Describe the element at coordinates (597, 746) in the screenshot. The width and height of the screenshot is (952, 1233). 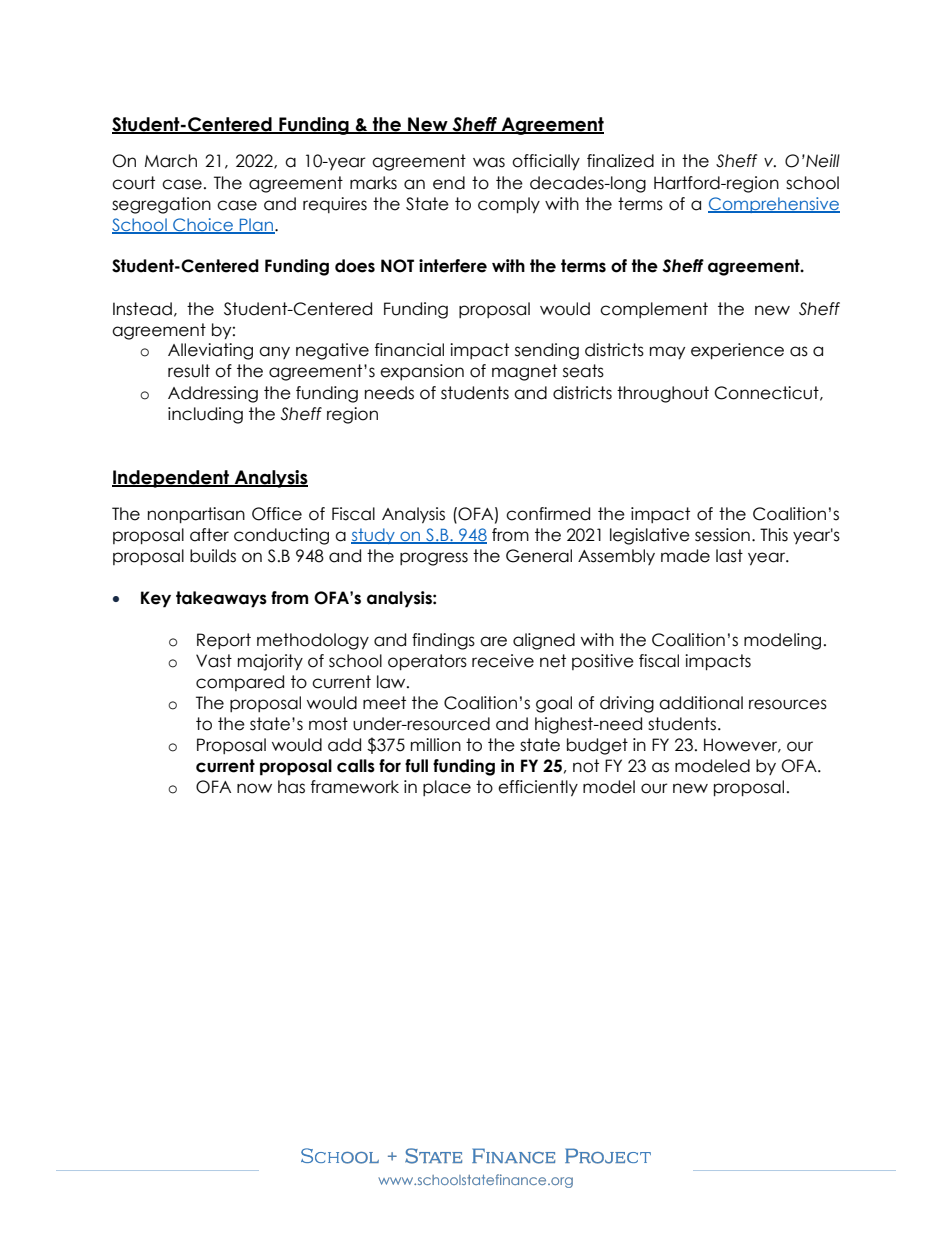
I see `budget` at that location.
